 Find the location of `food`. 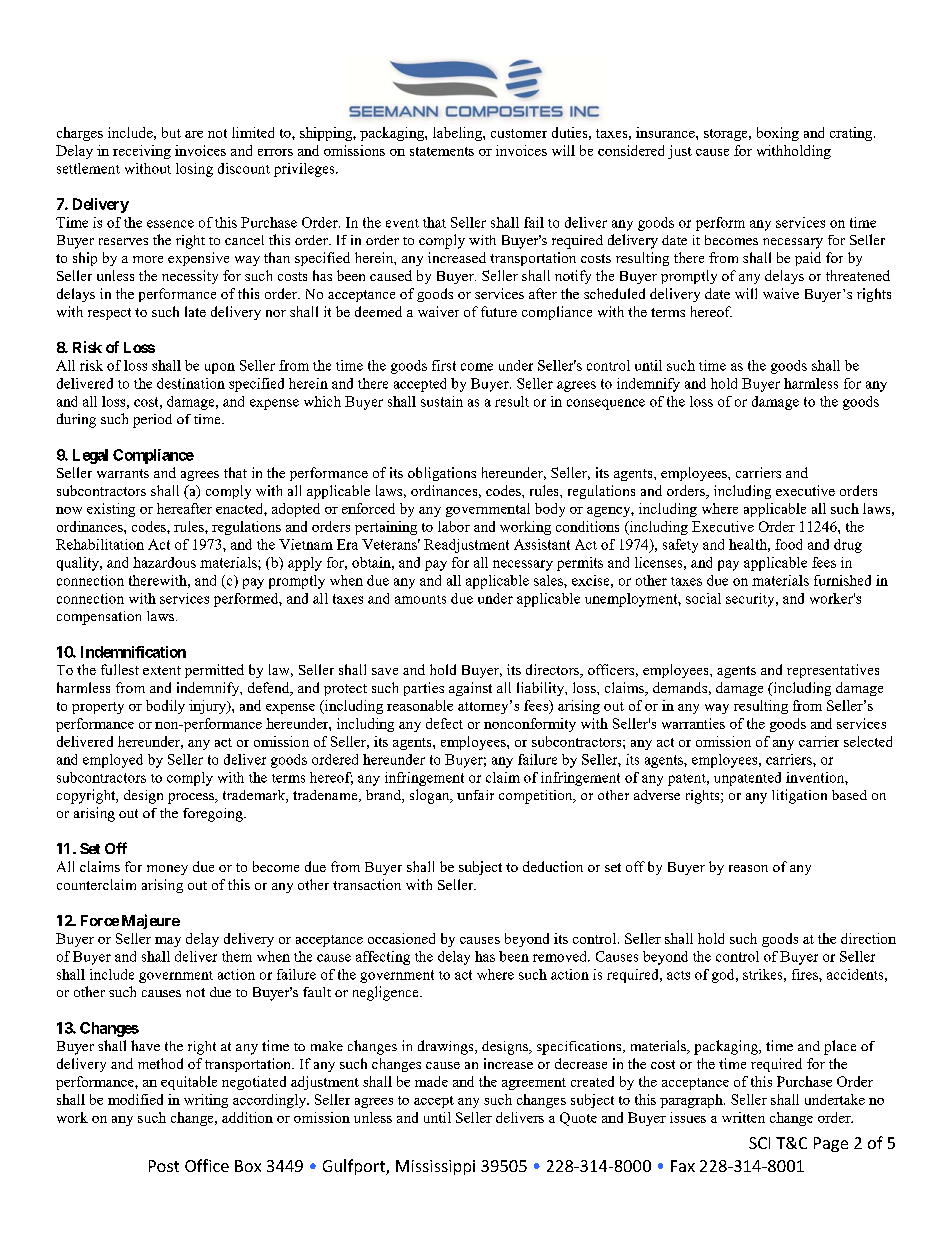

food is located at coordinates (788, 544).
